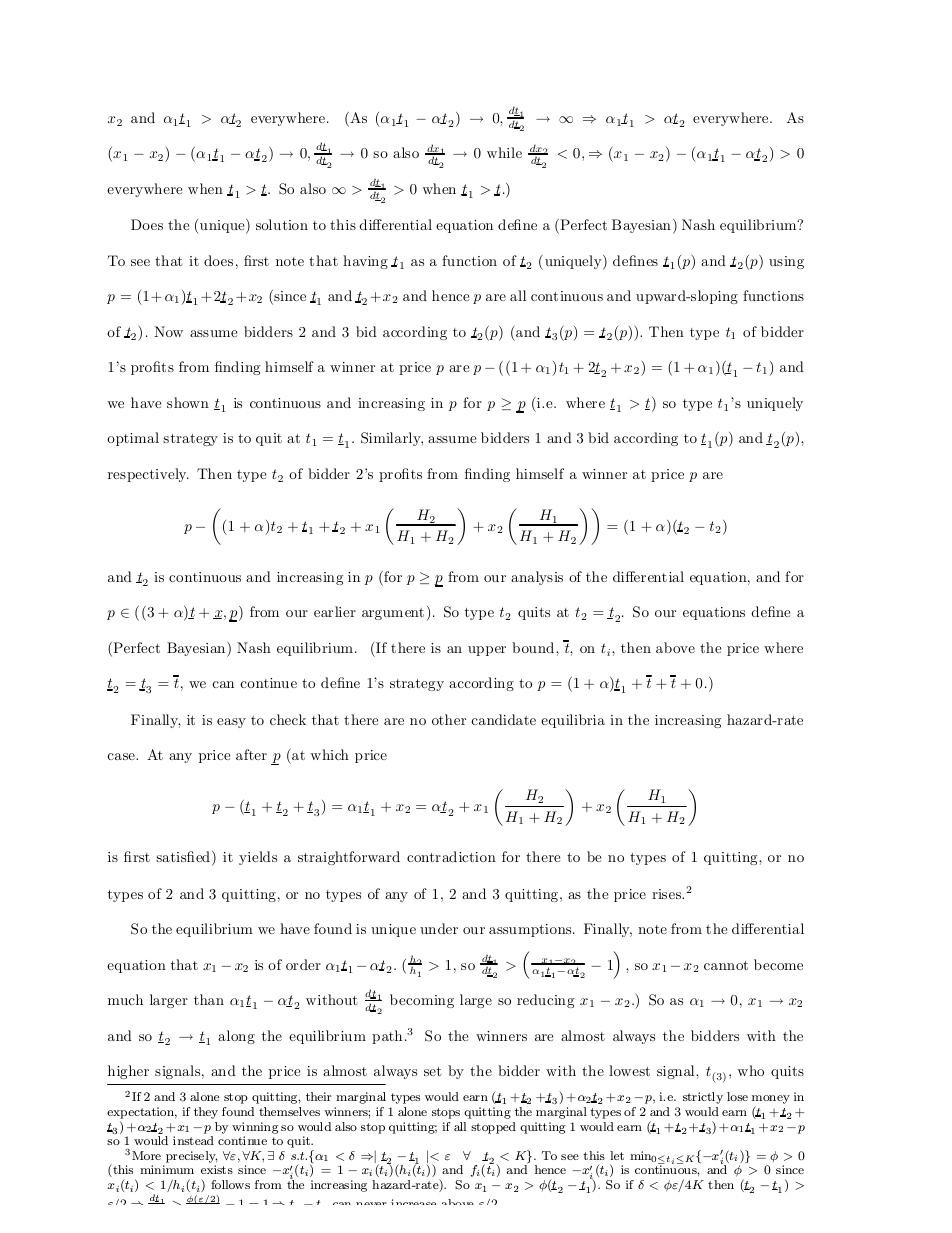  I want to click on set, so click(433, 1071).
